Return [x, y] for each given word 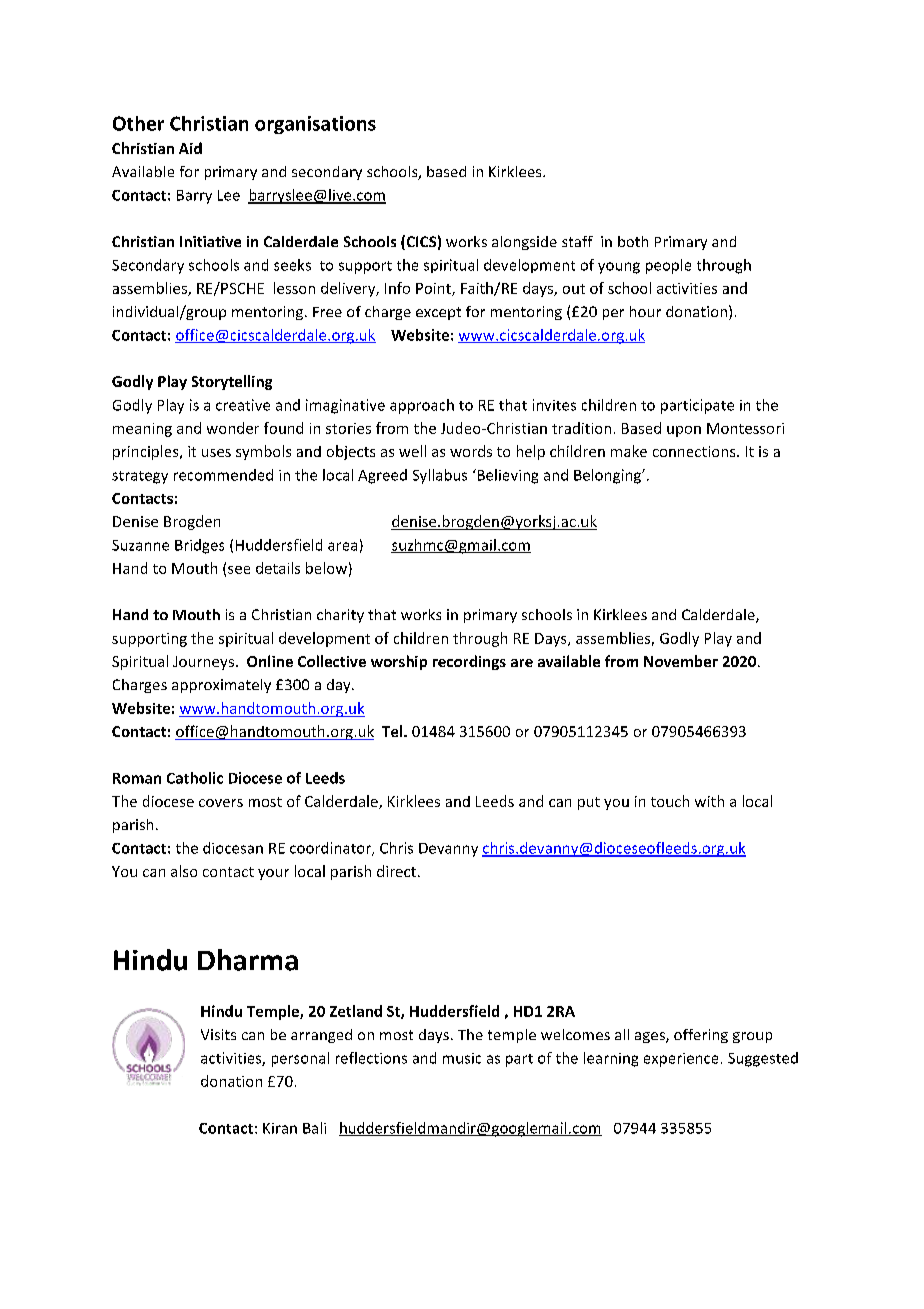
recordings [469, 662]
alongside [524, 243]
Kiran [280, 1128]
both [633, 241]
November [681, 661]
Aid [190, 148]
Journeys [203, 663]
